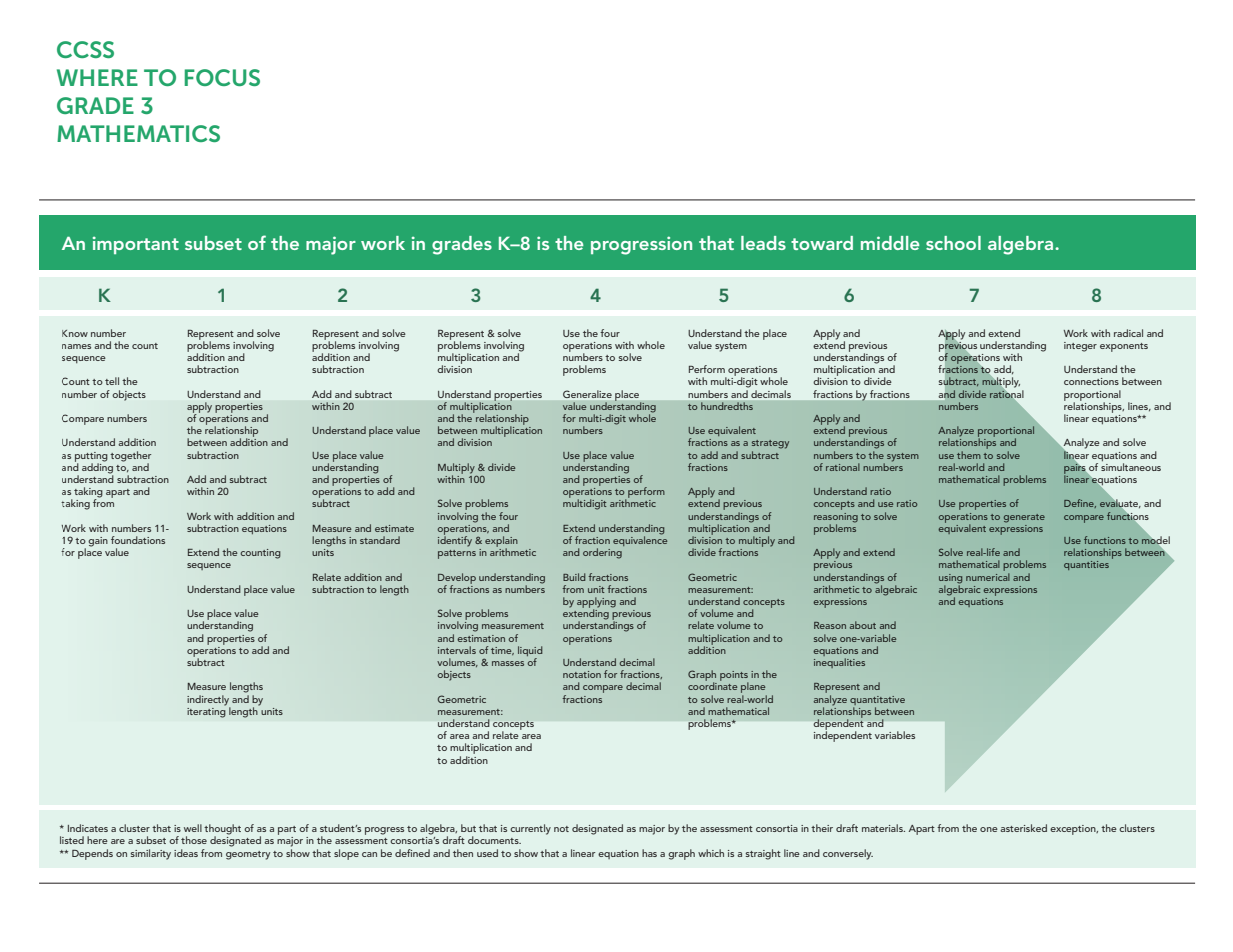  I want to click on Build, so click(574, 577).
